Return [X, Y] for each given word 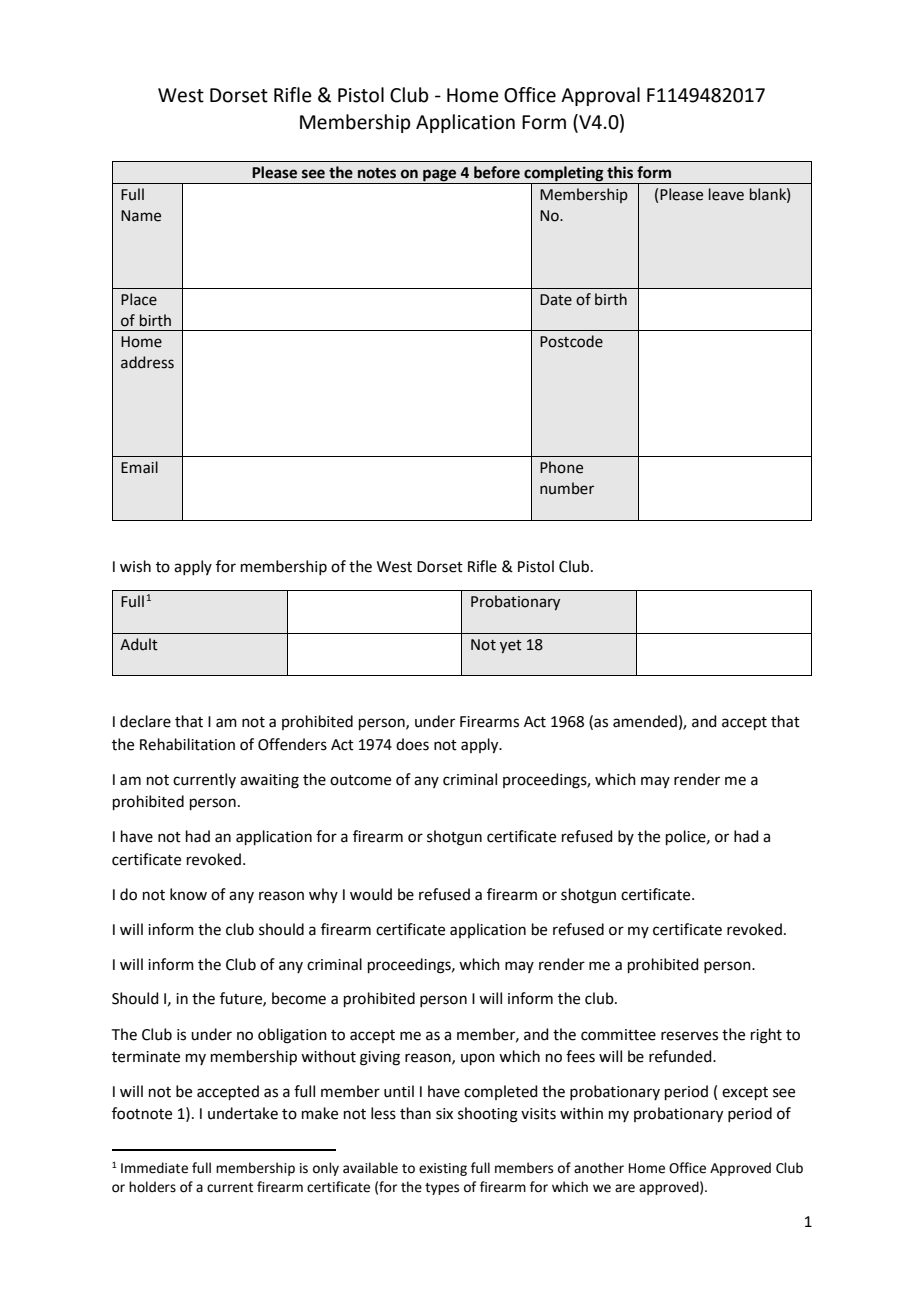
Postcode [571, 341]
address [147, 362]
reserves [689, 1036]
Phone [561, 467]
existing [443, 1169]
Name [141, 216]
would [371, 894]
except [745, 1093]
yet [511, 646]
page [440, 176]
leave [726, 194]
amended [645, 721]
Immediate [154, 1168]
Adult [139, 644]
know [188, 894]
